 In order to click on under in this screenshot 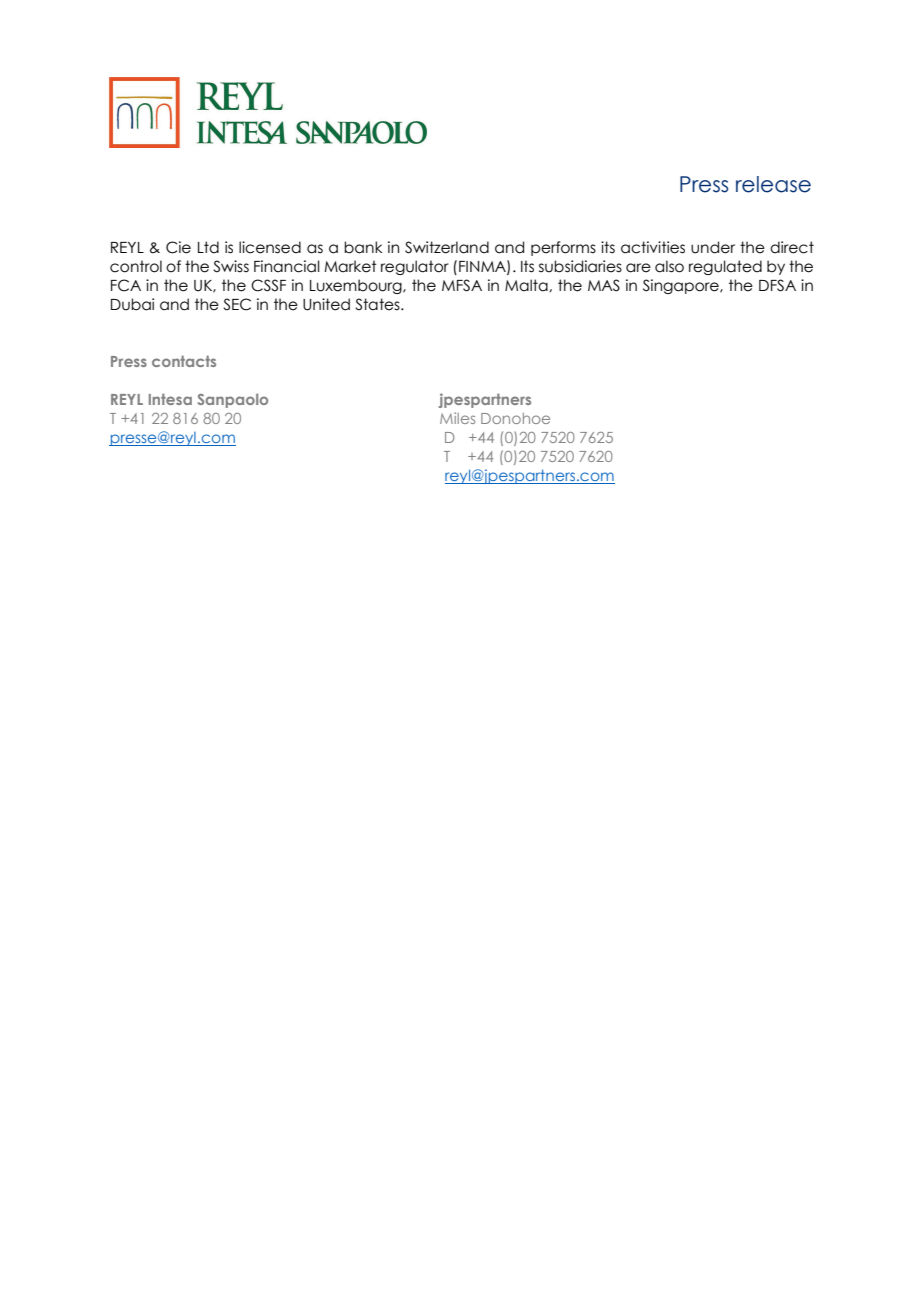, I will do `click(713, 247)`.
